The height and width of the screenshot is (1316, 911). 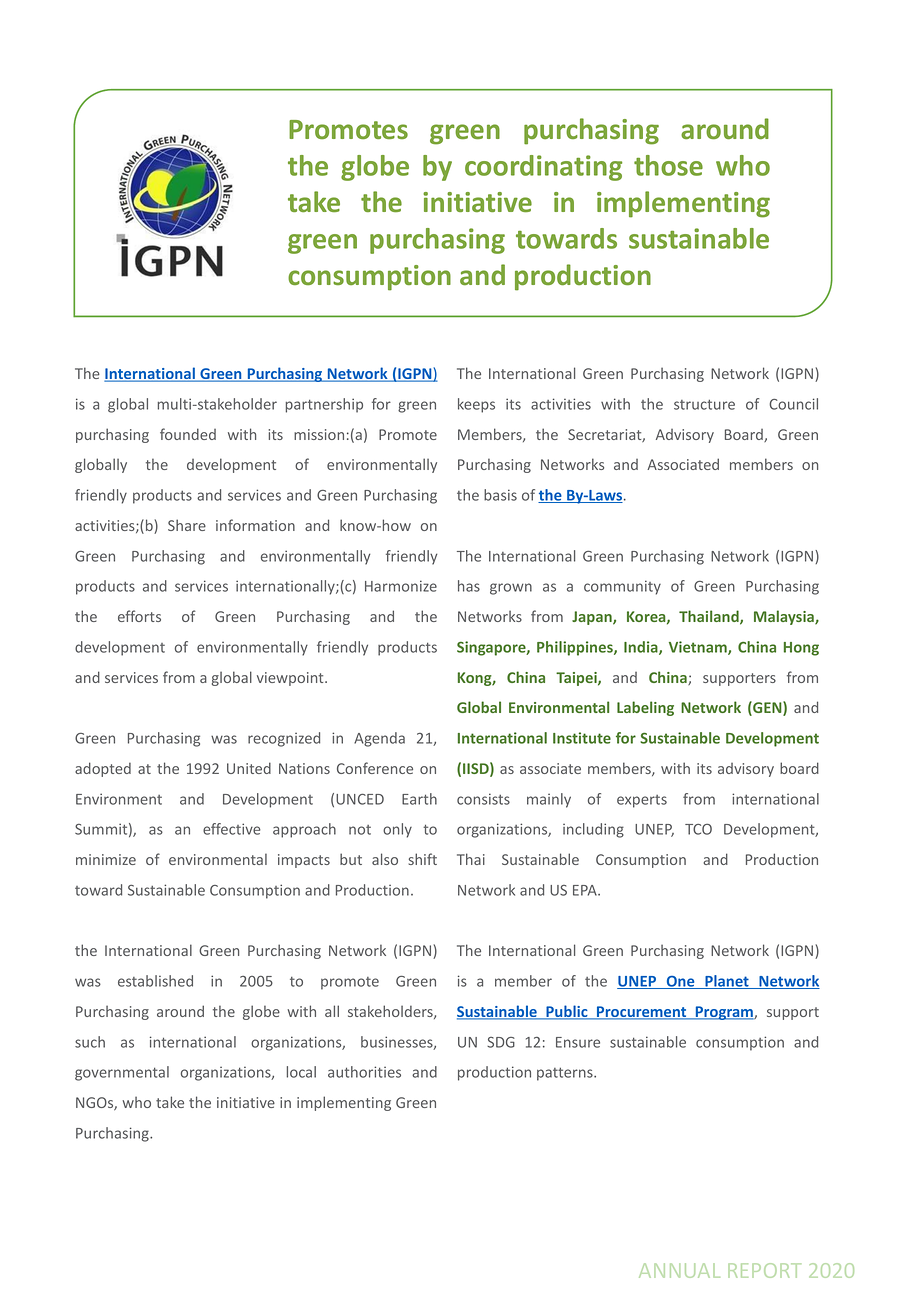 What do you see at coordinates (187, 525) in the screenshot?
I see `Share` at bounding box center [187, 525].
